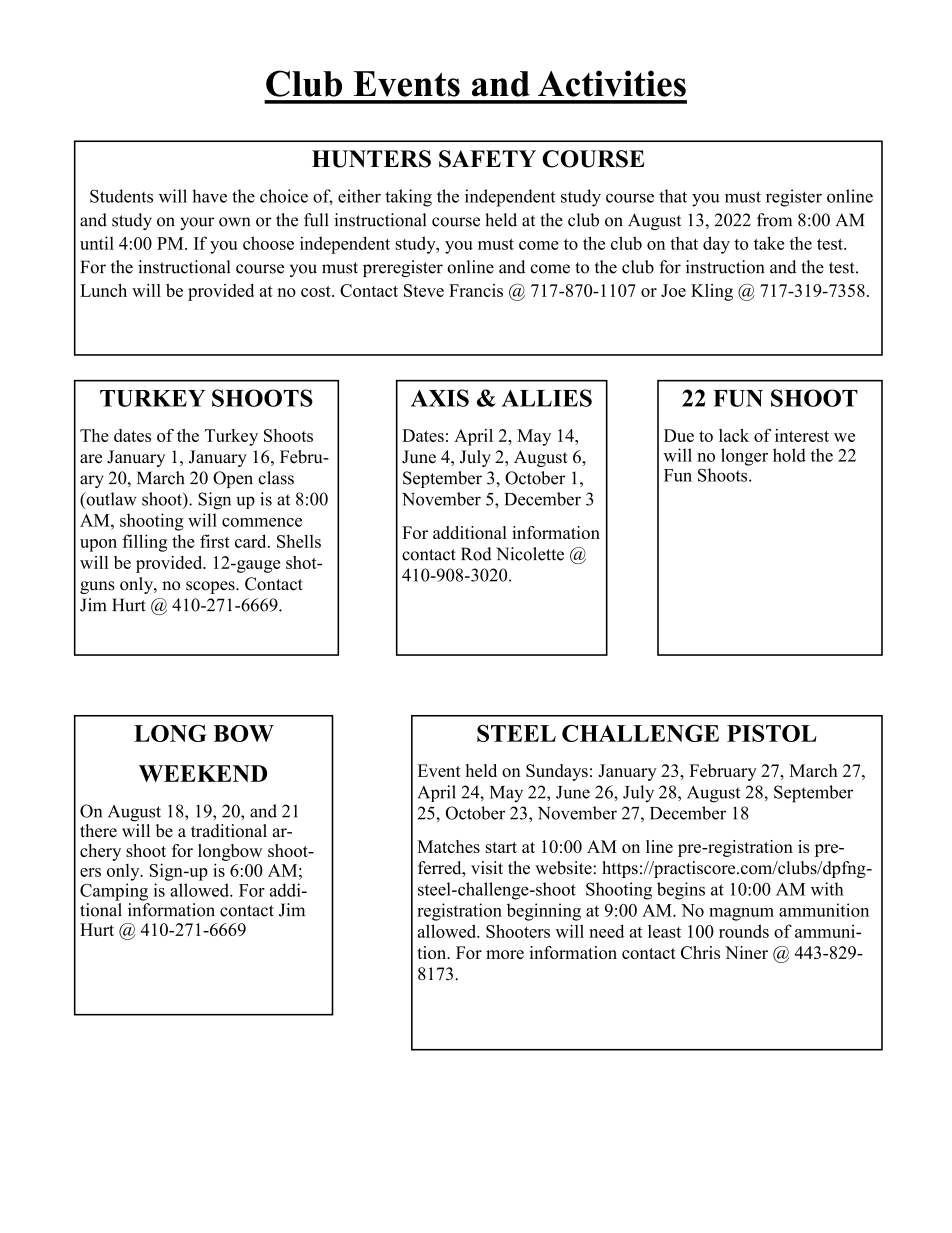  I want to click on first, so click(215, 541).
